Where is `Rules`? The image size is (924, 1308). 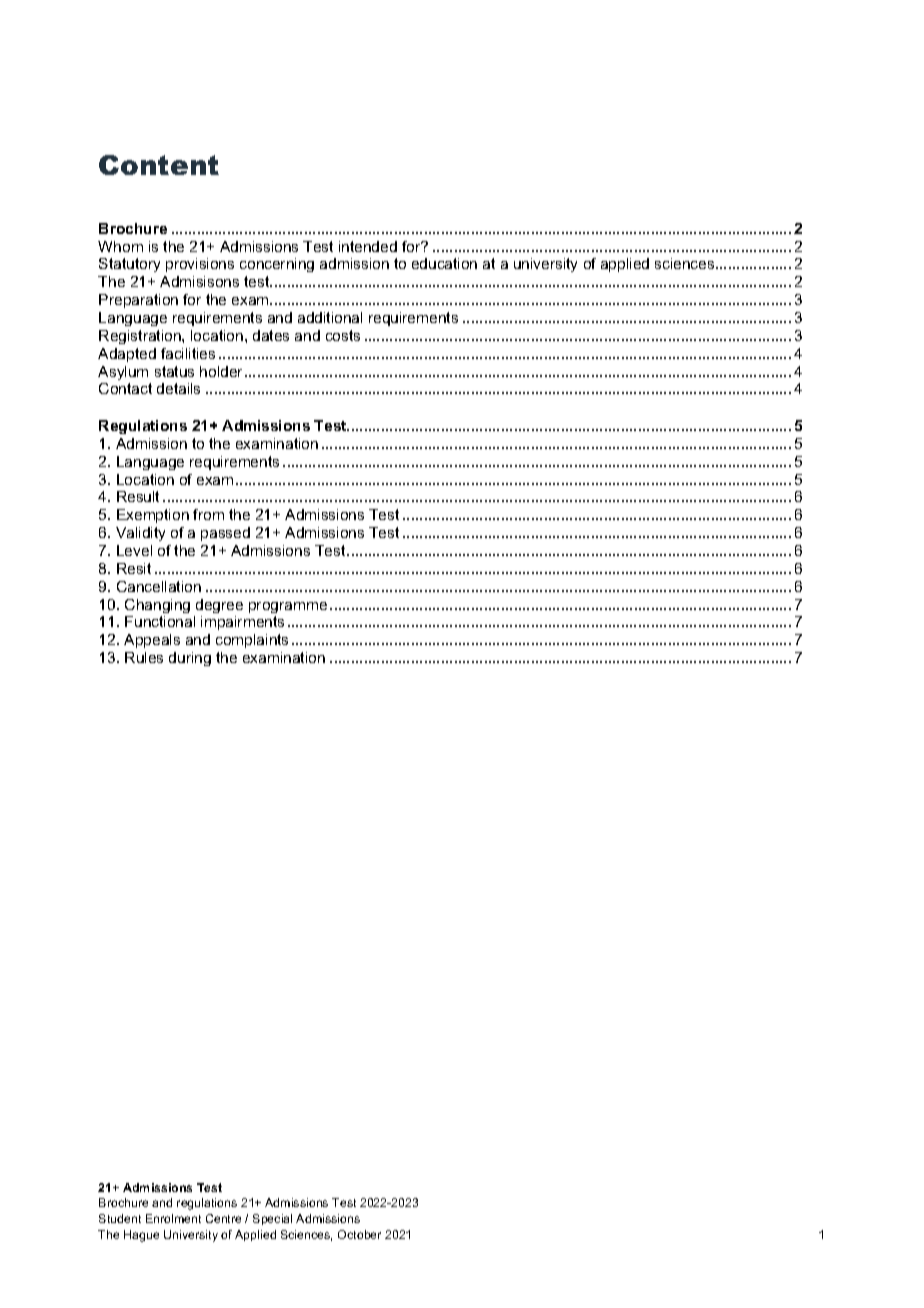 Rules is located at coordinates (144, 657).
